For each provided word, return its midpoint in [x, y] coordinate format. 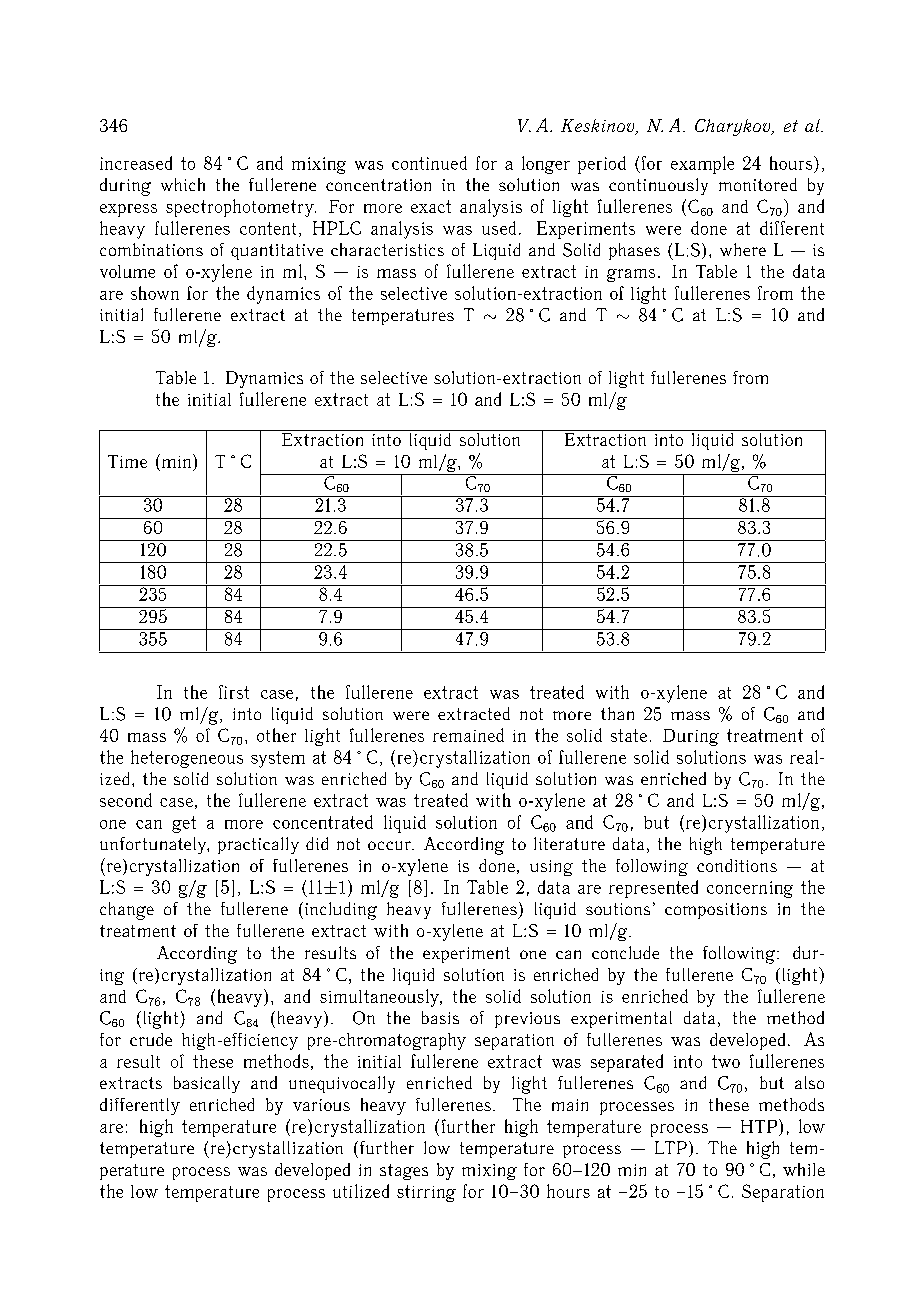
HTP [759, 1126]
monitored [758, 184]
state [629, 735]
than [617, 713]
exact [431, 206]
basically [207, 1084]
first [234, 692]
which [183, 184]
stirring [426, 1193]
